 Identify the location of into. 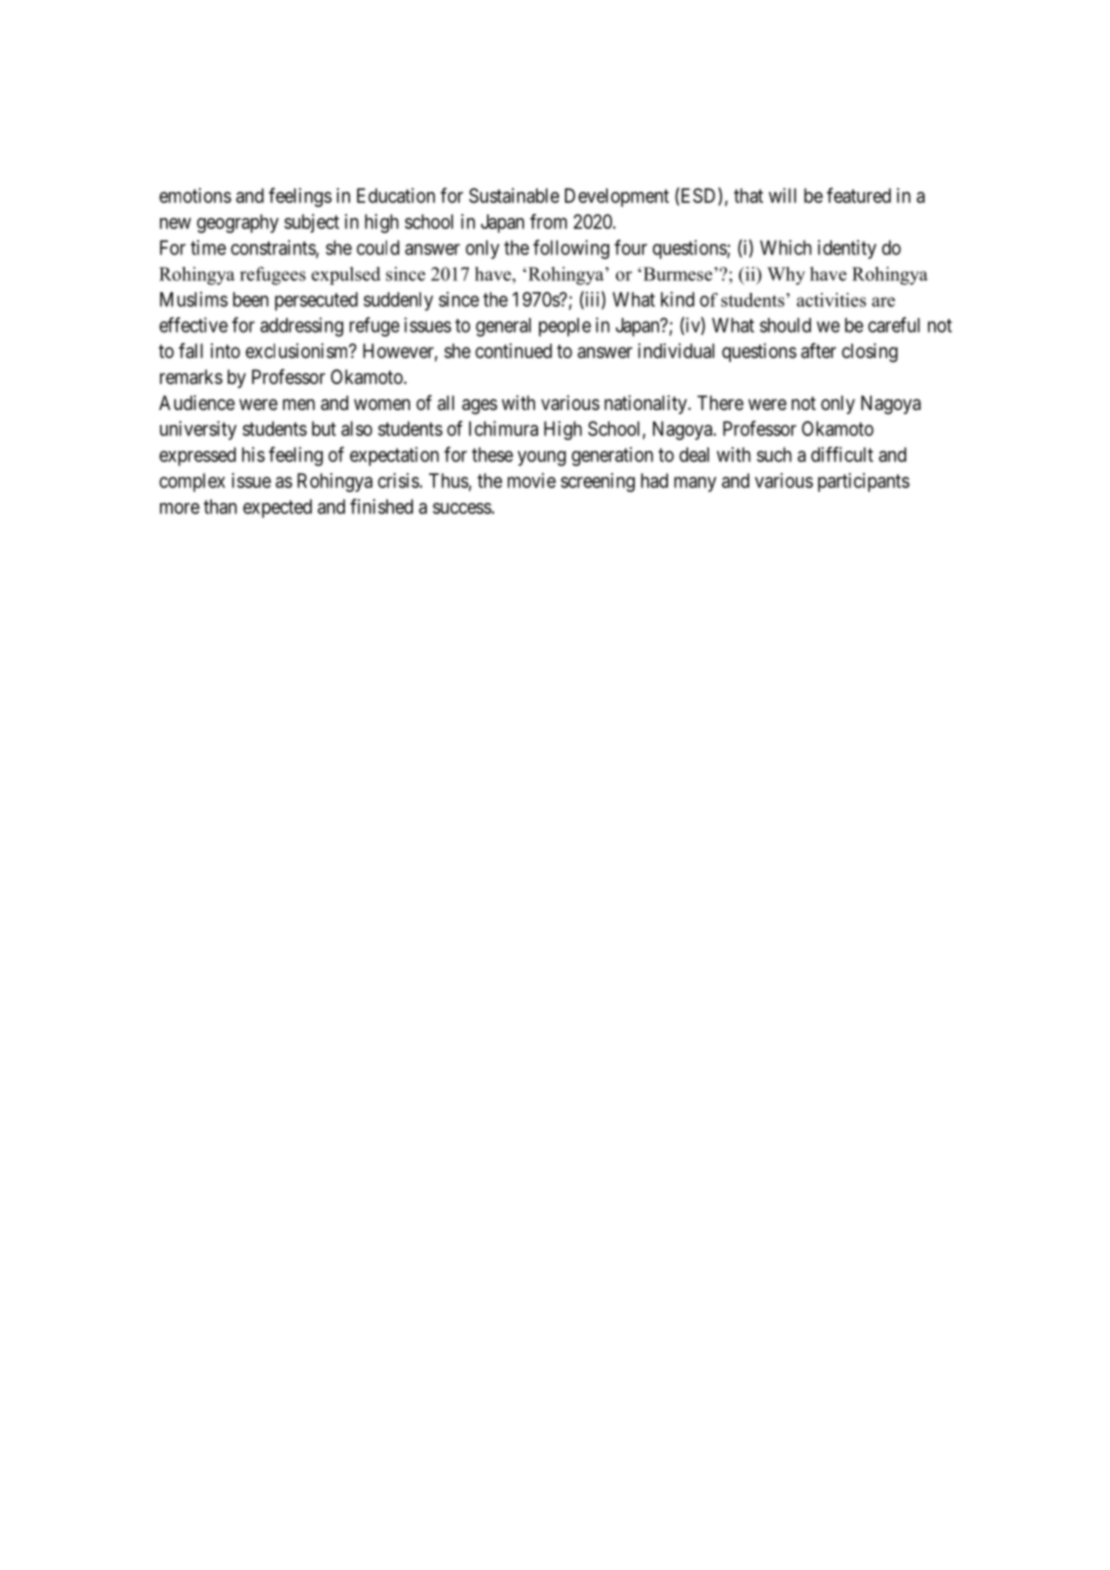
(225, 350).
